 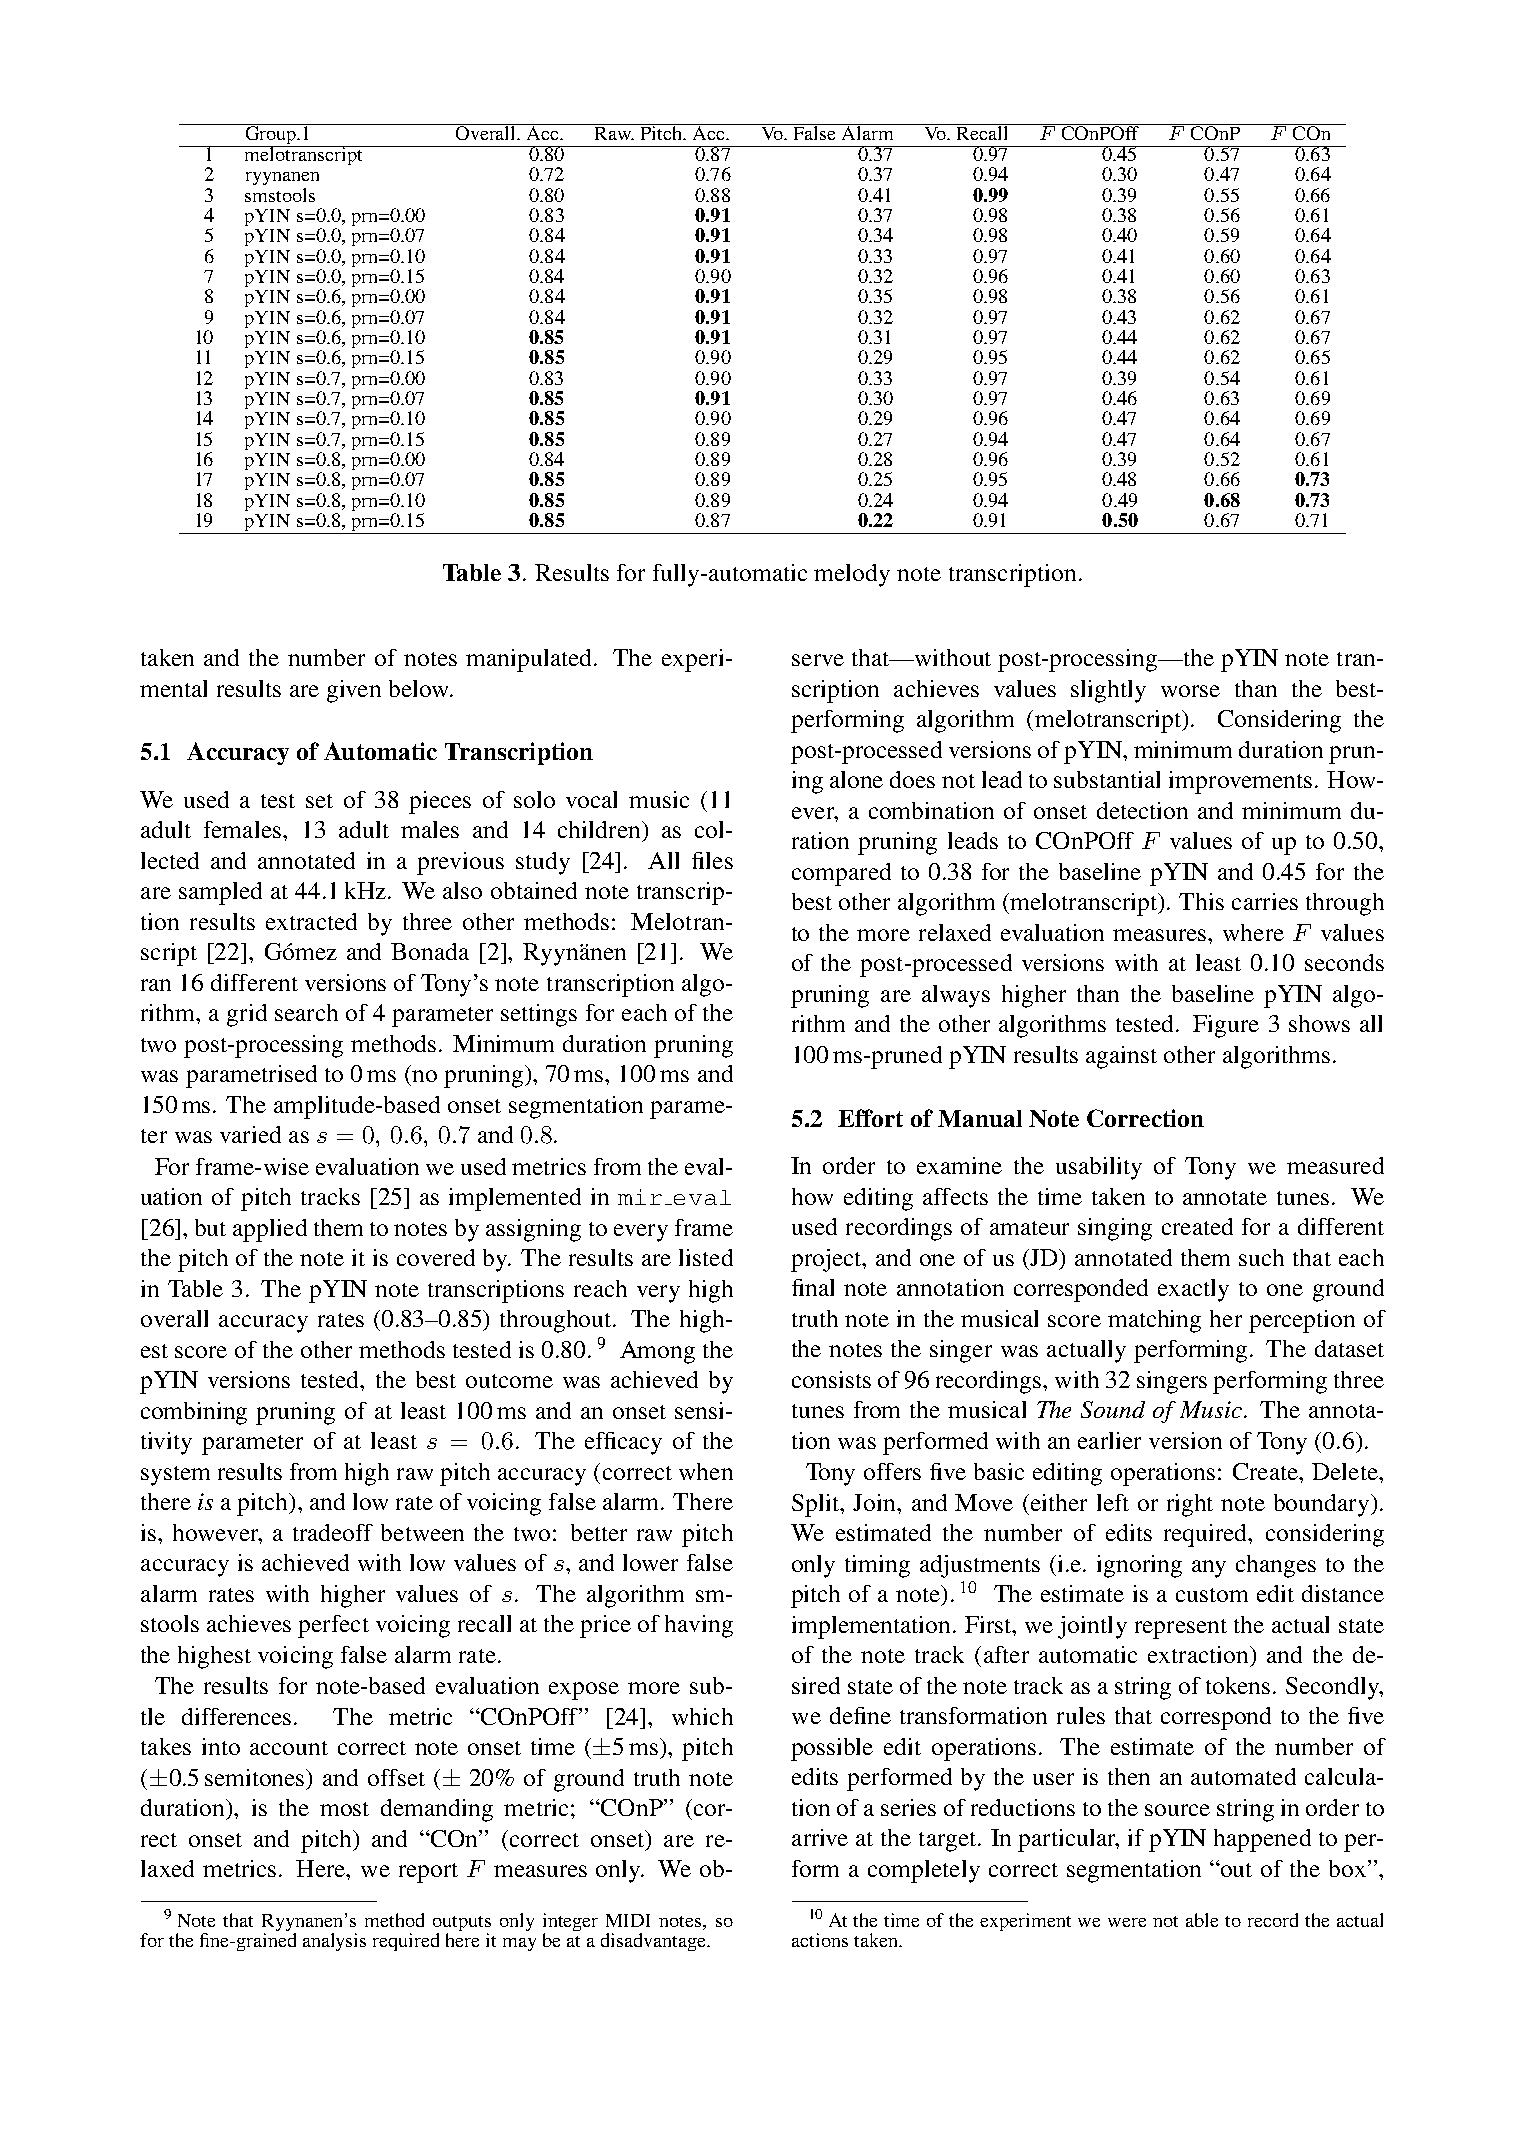 What do you see at coordinates (1226, 1026) in the document?
I see `Figure` at bounding box center [1226, 1026].
